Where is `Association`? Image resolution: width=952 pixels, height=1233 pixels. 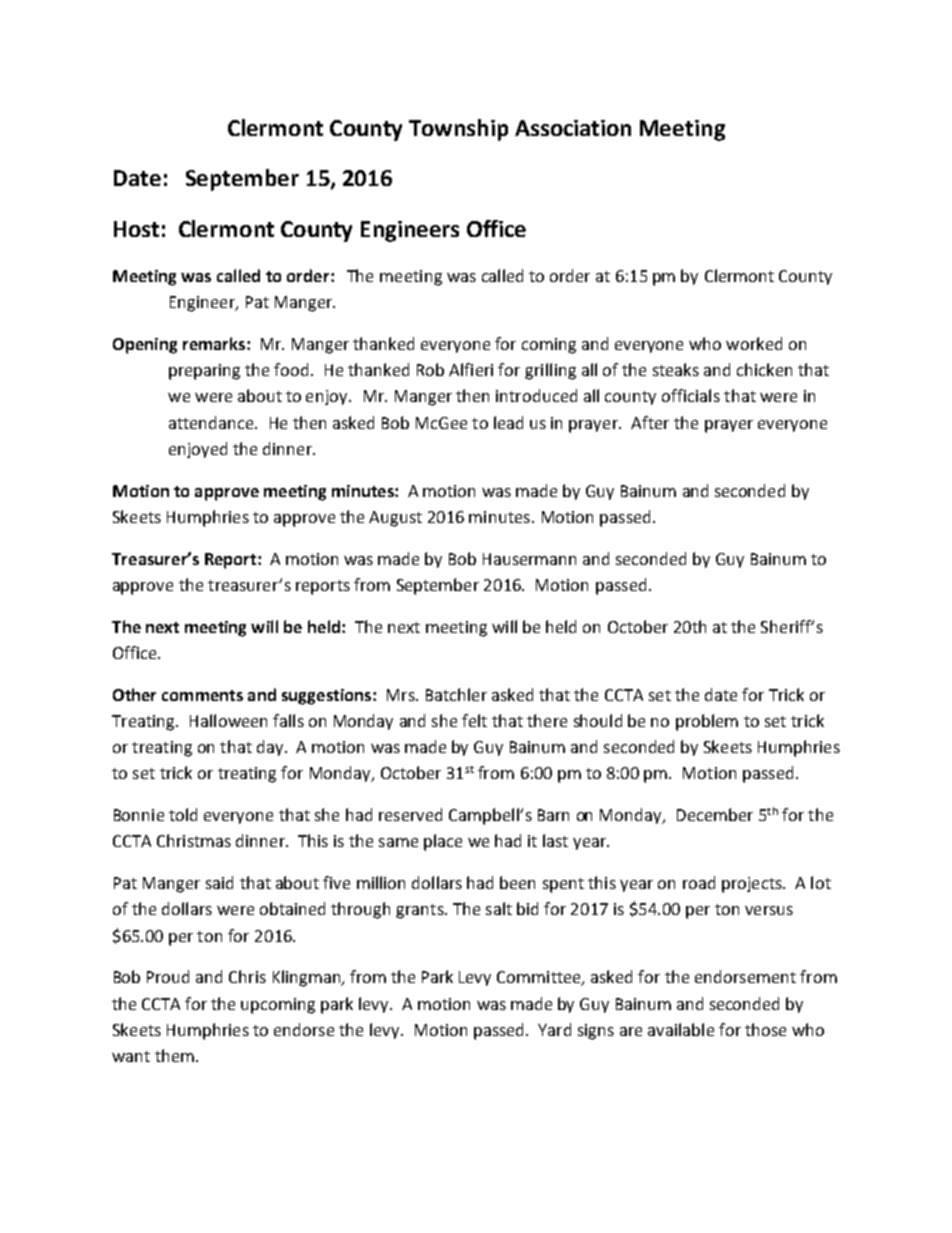
Association is located at coordinates (573, 128).
